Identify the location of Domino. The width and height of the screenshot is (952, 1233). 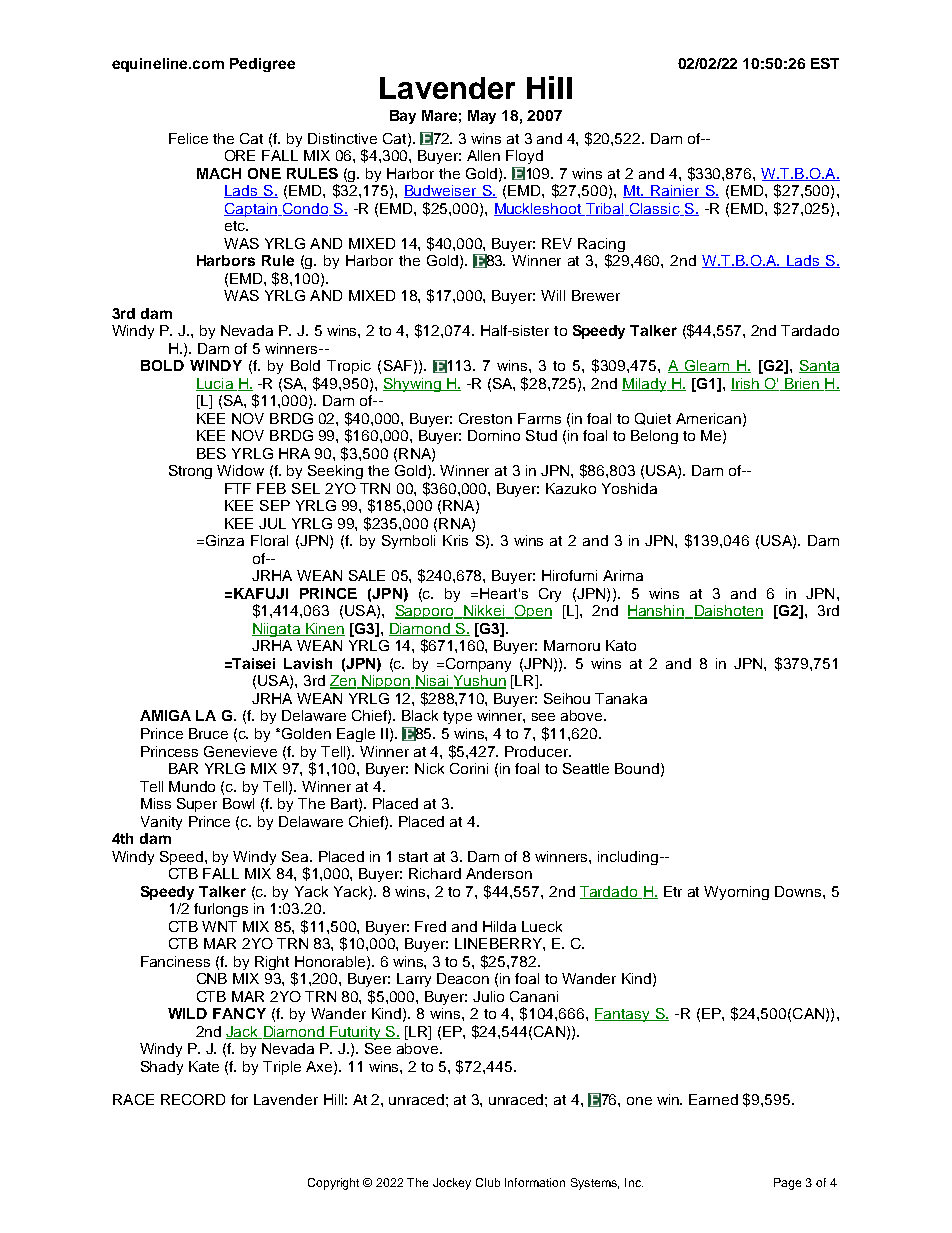
(494, 435).
